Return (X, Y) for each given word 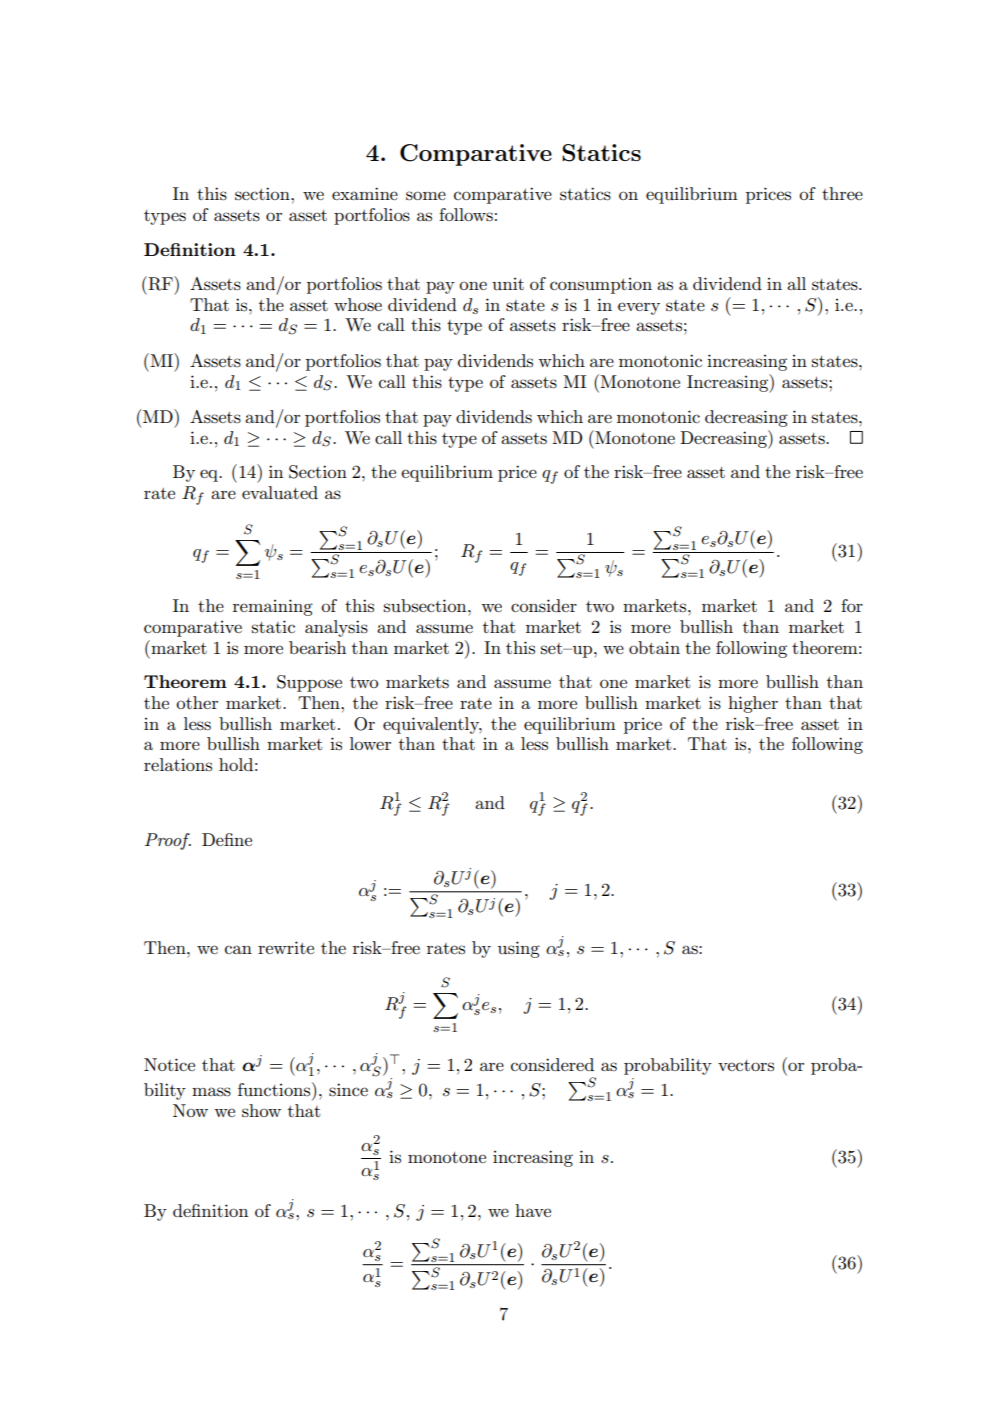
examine (365, 193)
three (842, 193)
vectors (746, 1065)
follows (466, 215)
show (261, 1111)
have (533, 1210)
